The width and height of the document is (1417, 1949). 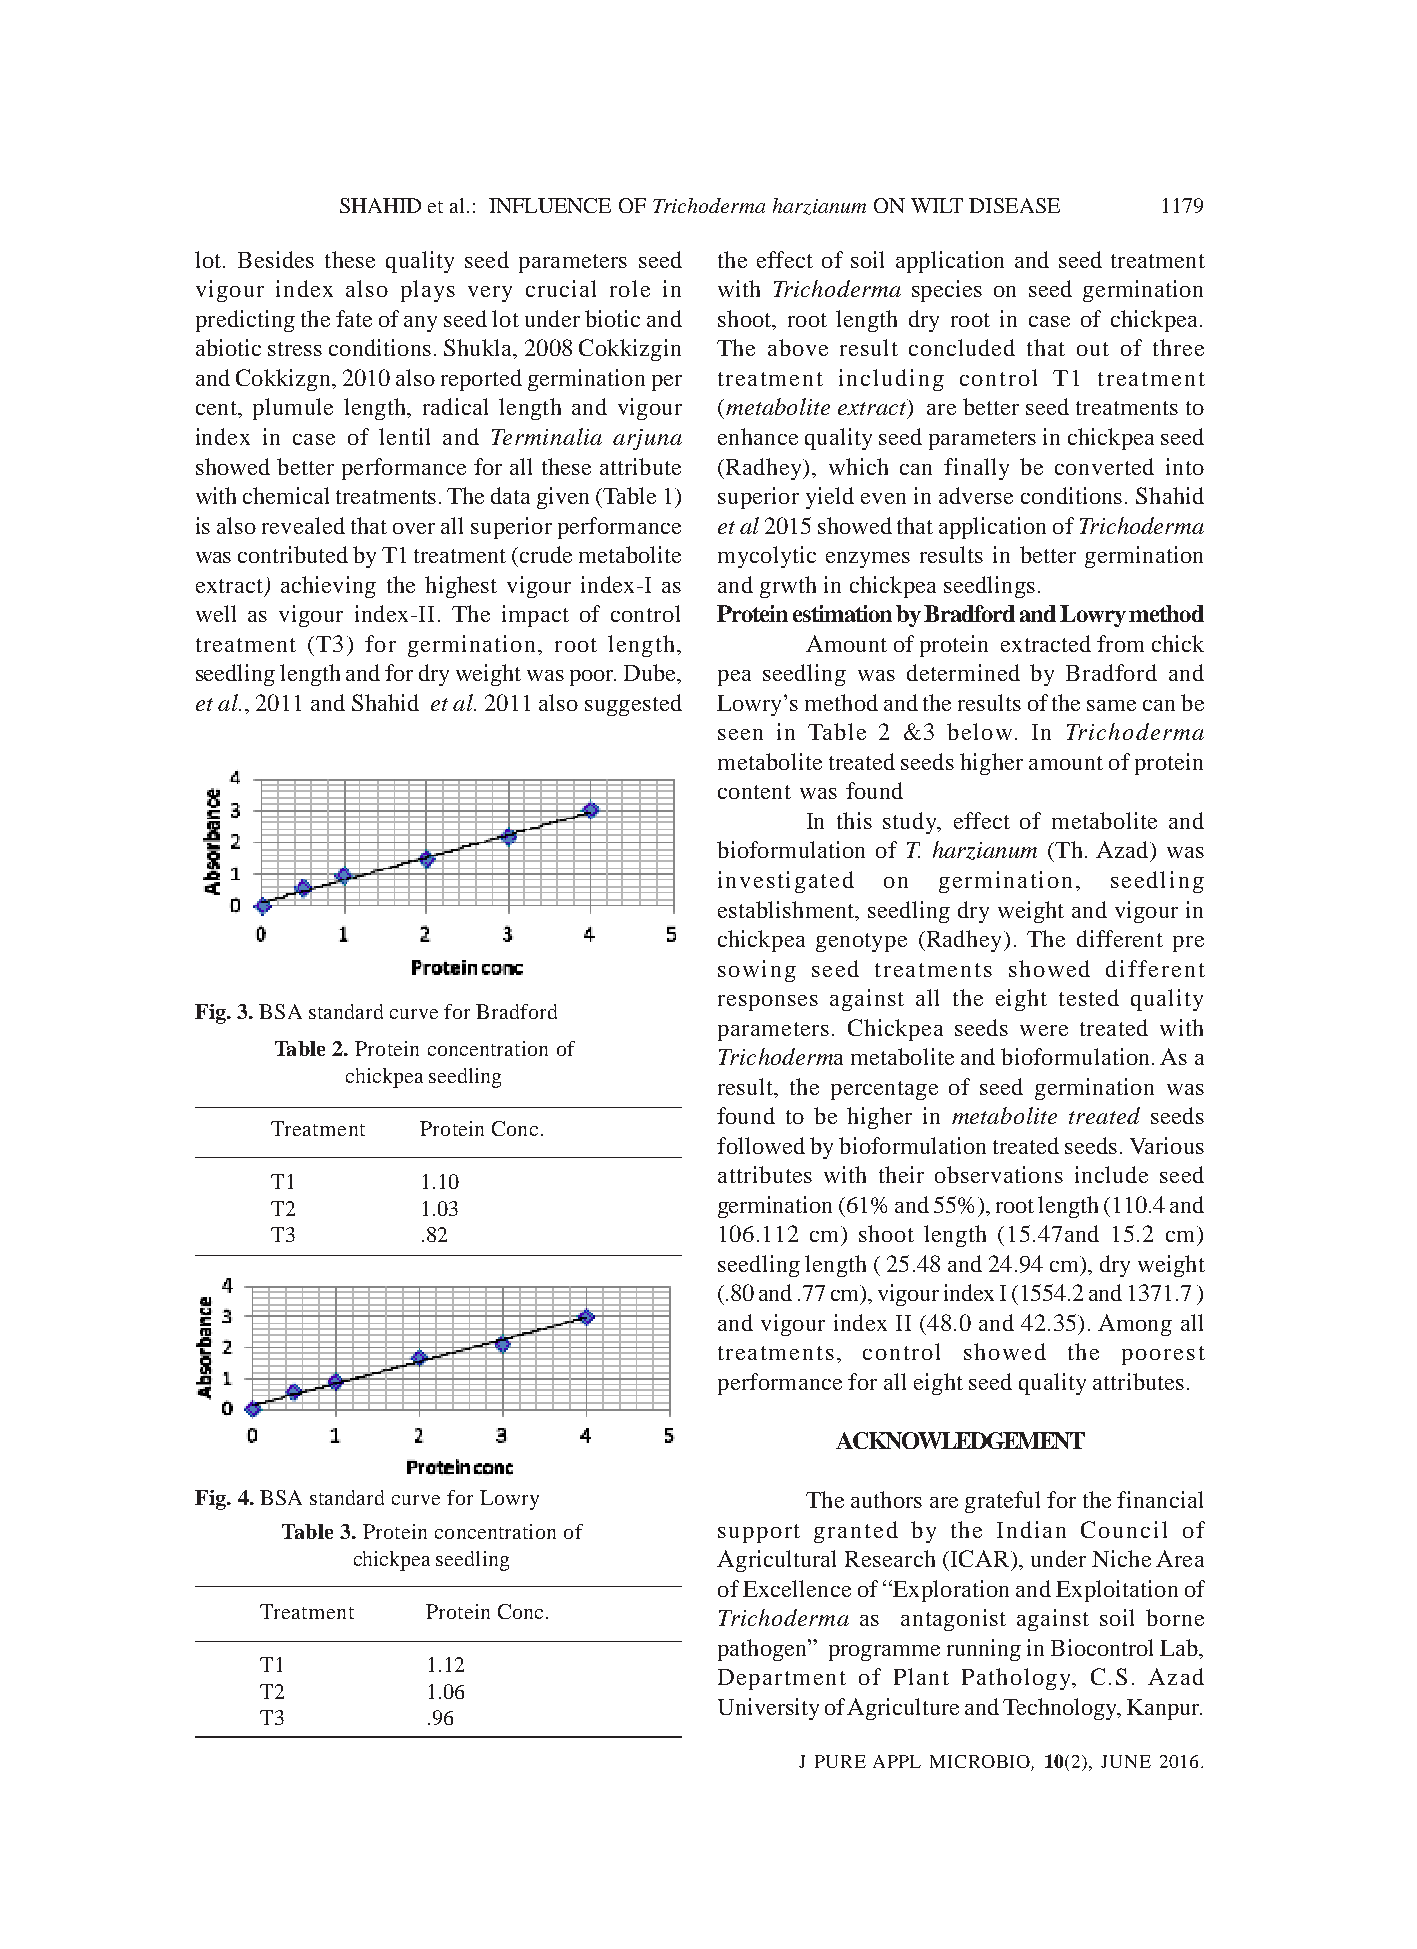 What do you see at coordinates (276, 259) in the document?
I see `Besides` at bounding box center [276, 259].
